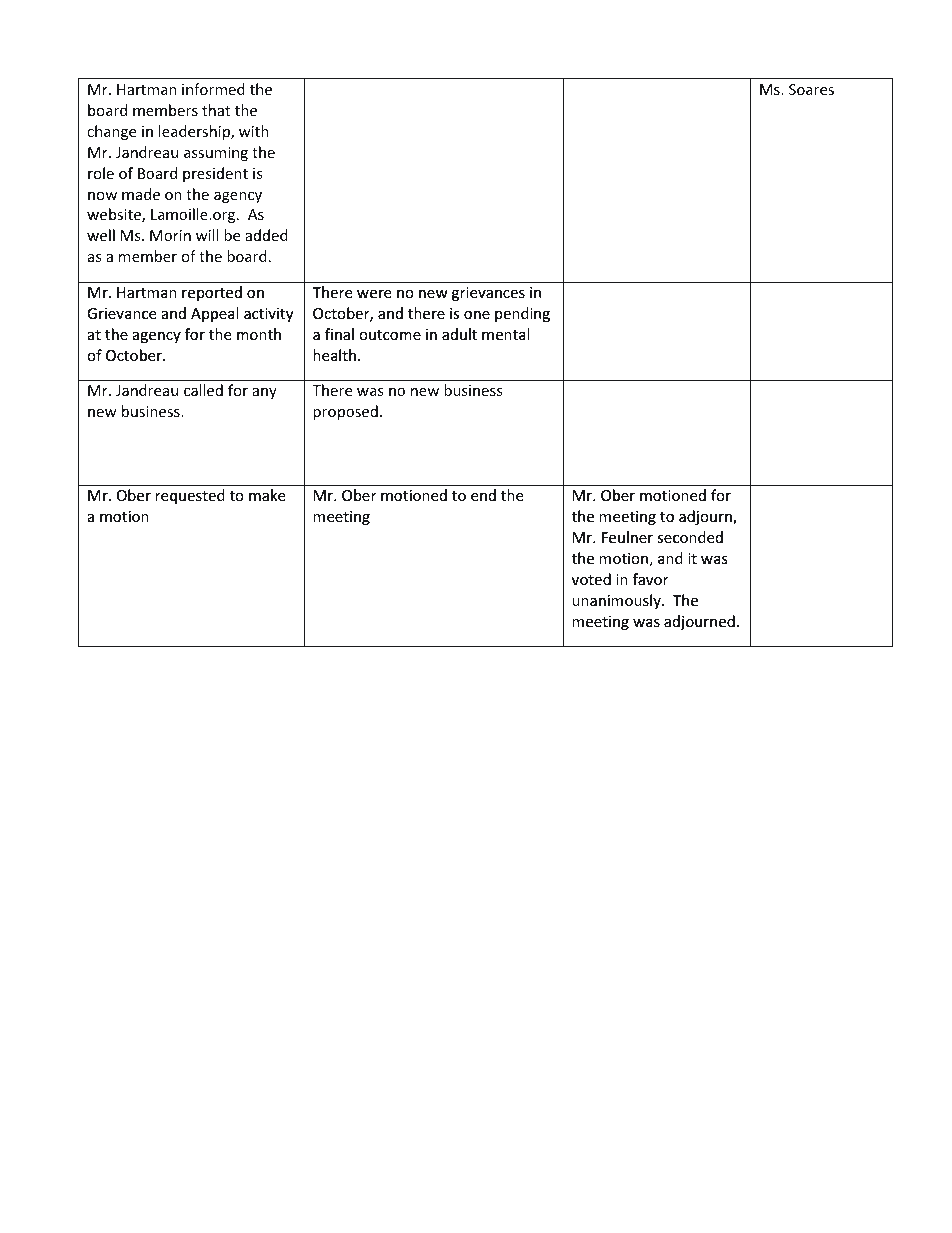 This screenshot has height=1233, width=952. What do you see at coordinates (254, 131) in the screenshot?
I see `with` at bounding box center [254, 131].
